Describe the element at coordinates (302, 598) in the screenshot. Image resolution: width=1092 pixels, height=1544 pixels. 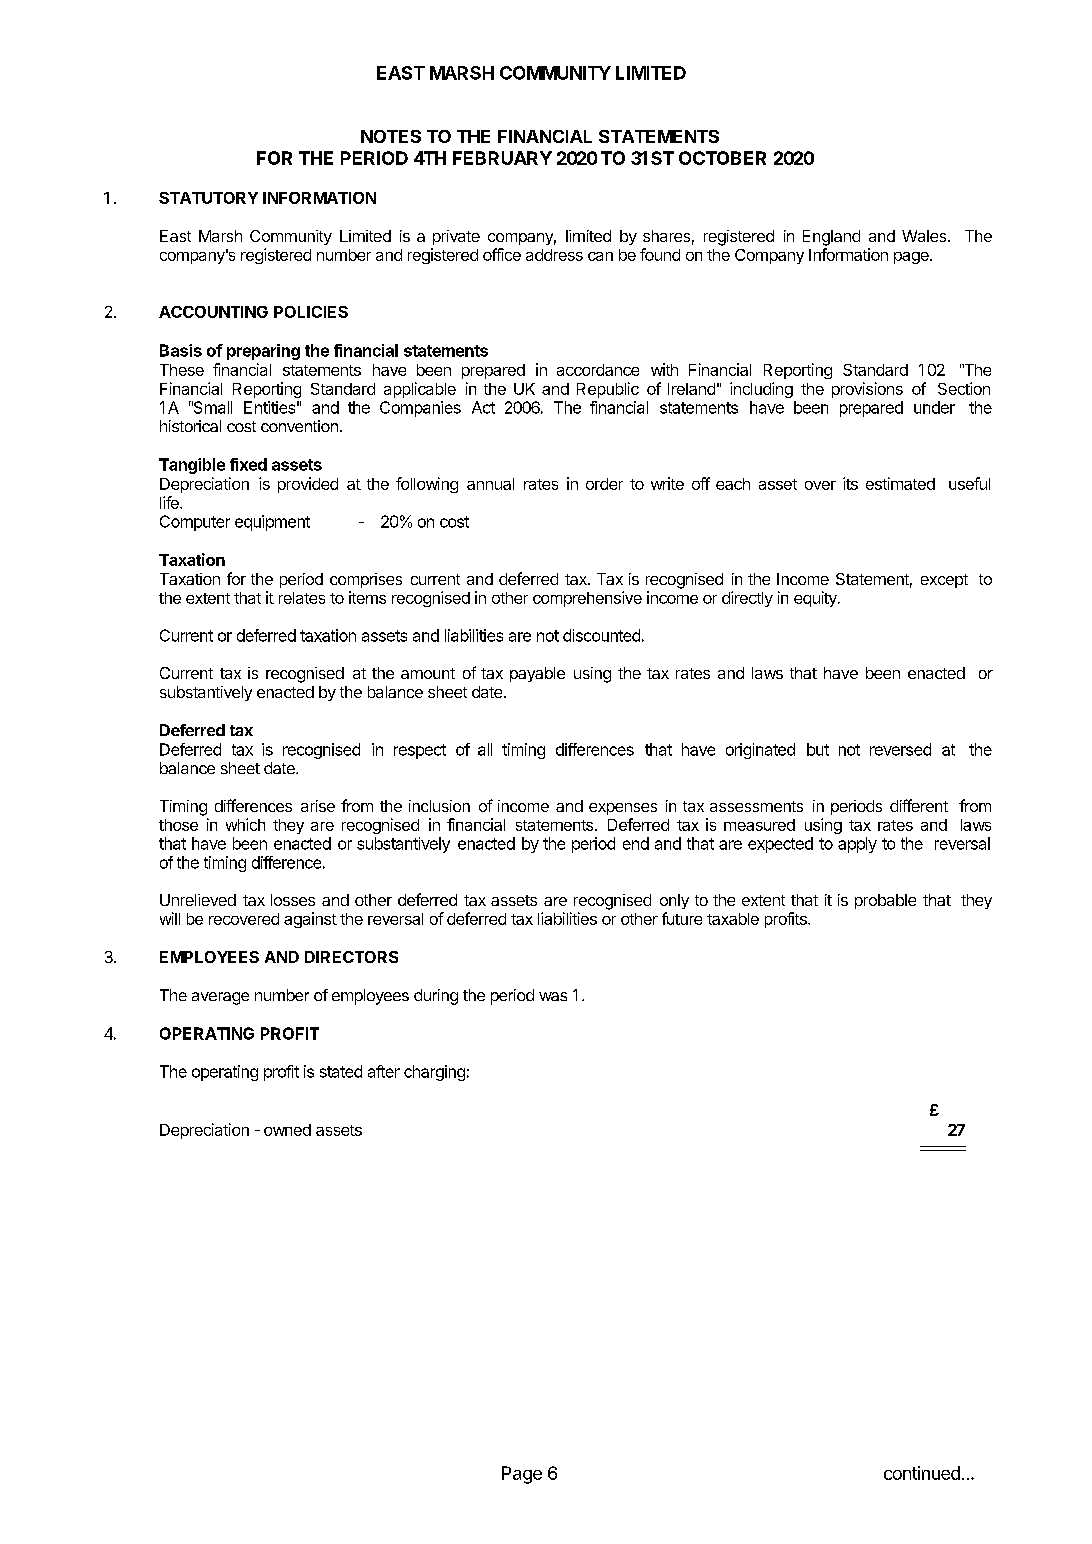
I see `relates` at that location.
